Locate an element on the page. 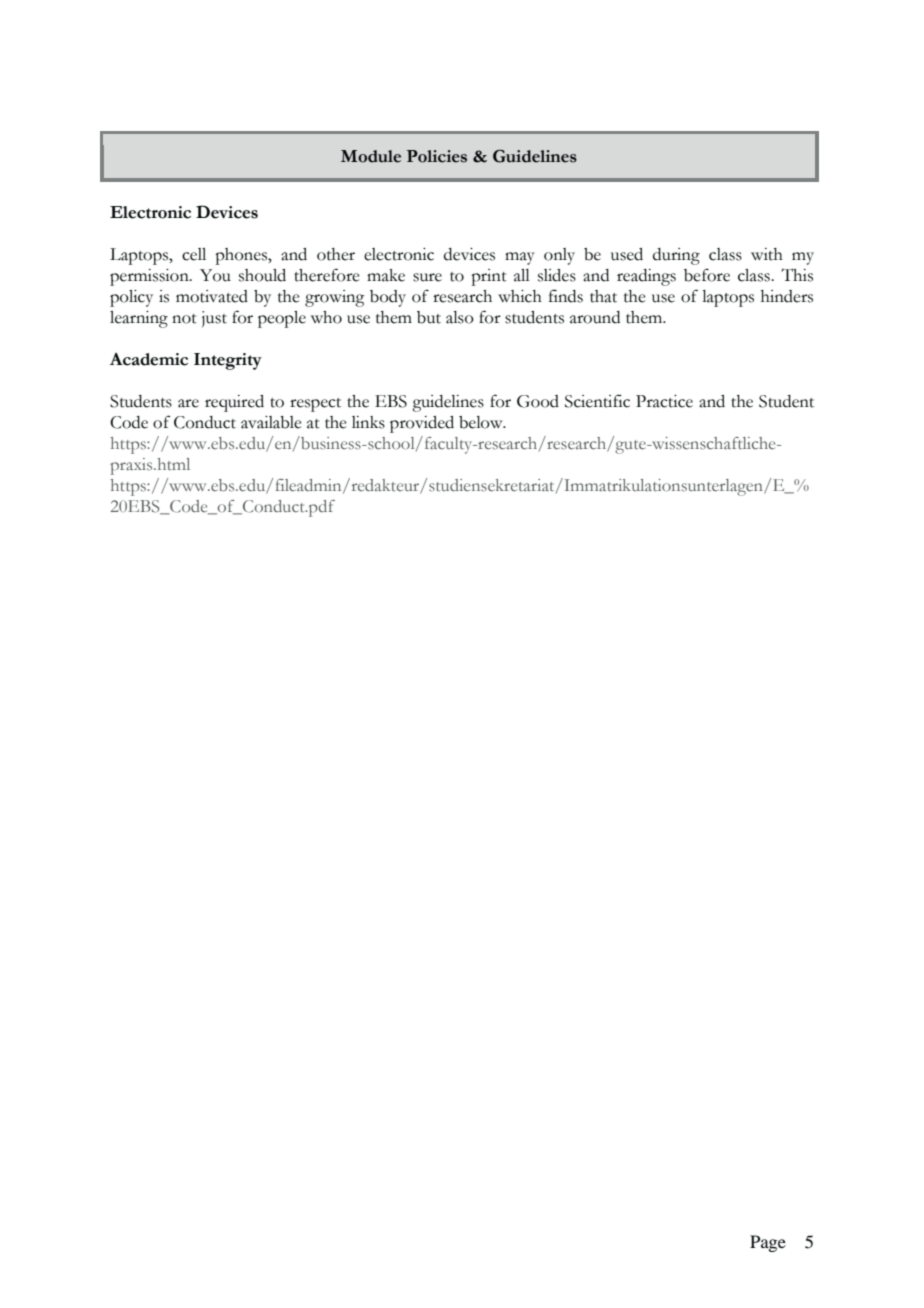 The height and width of the page is (1308, 924). Practice is located at coordinates (664, 401).
